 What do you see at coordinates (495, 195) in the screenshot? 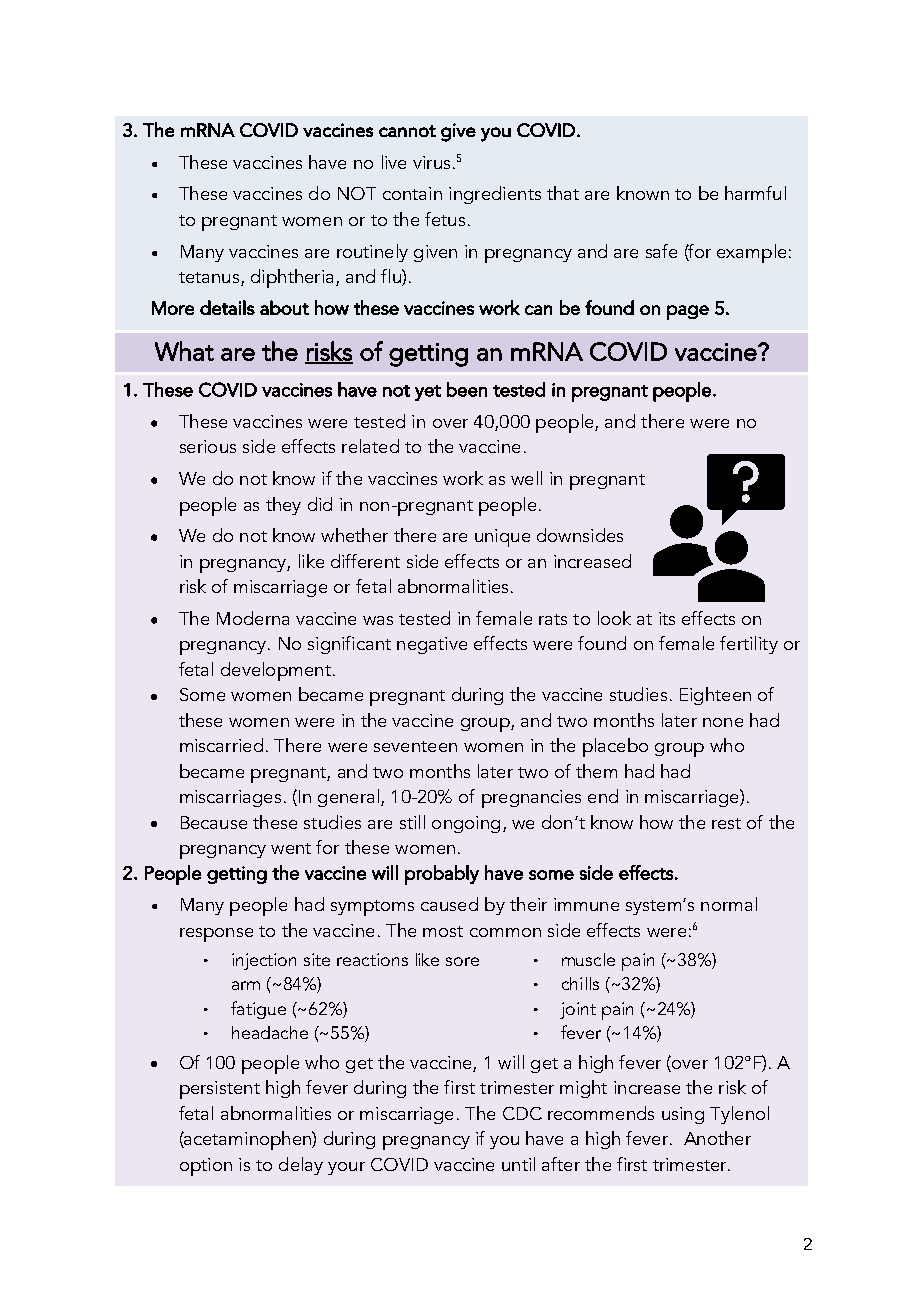
I see `ingredients` at bounding box center [495, 195].
